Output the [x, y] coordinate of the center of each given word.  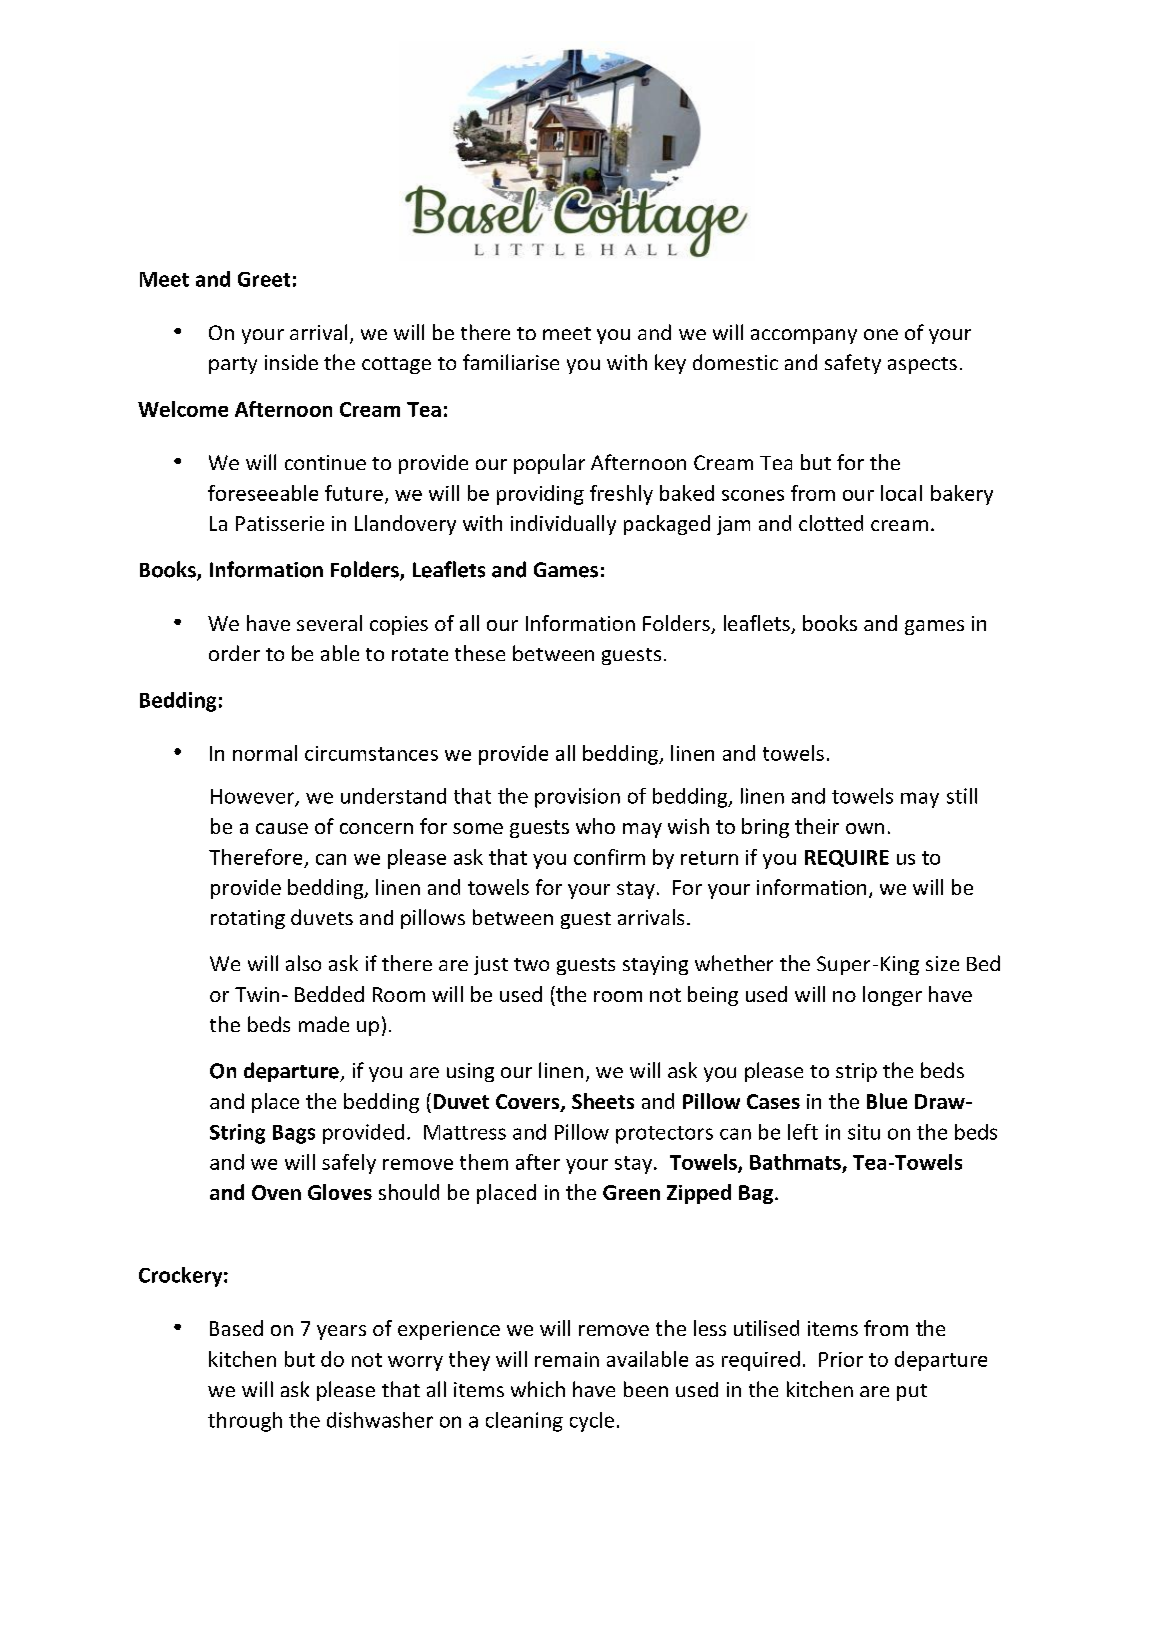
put [912, 1392]
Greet [264, 279]
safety [853, 364]
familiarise [511, 362]
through [245, 1422]
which [538, 1389]
